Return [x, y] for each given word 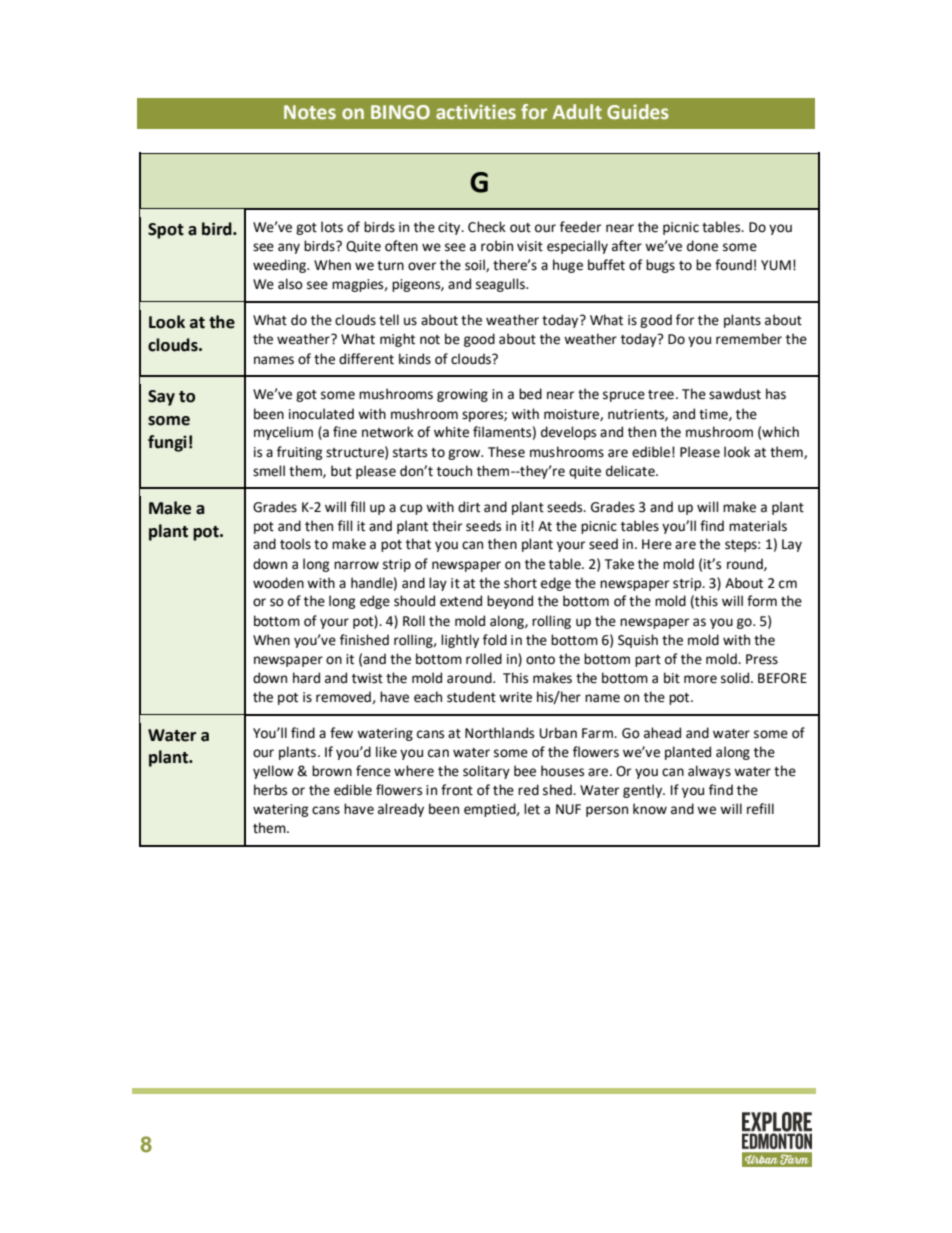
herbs [270, 790]
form [762, 601]
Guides [638, 112]
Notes [310, 112]
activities [476, 111]
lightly [460, 641]
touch [454, 471]
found [733, 265]
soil [476, 265]
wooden [278, 583]
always [709, 772]
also [290, 284]
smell [269, 471]
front [457, 790]
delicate [631, 471]
